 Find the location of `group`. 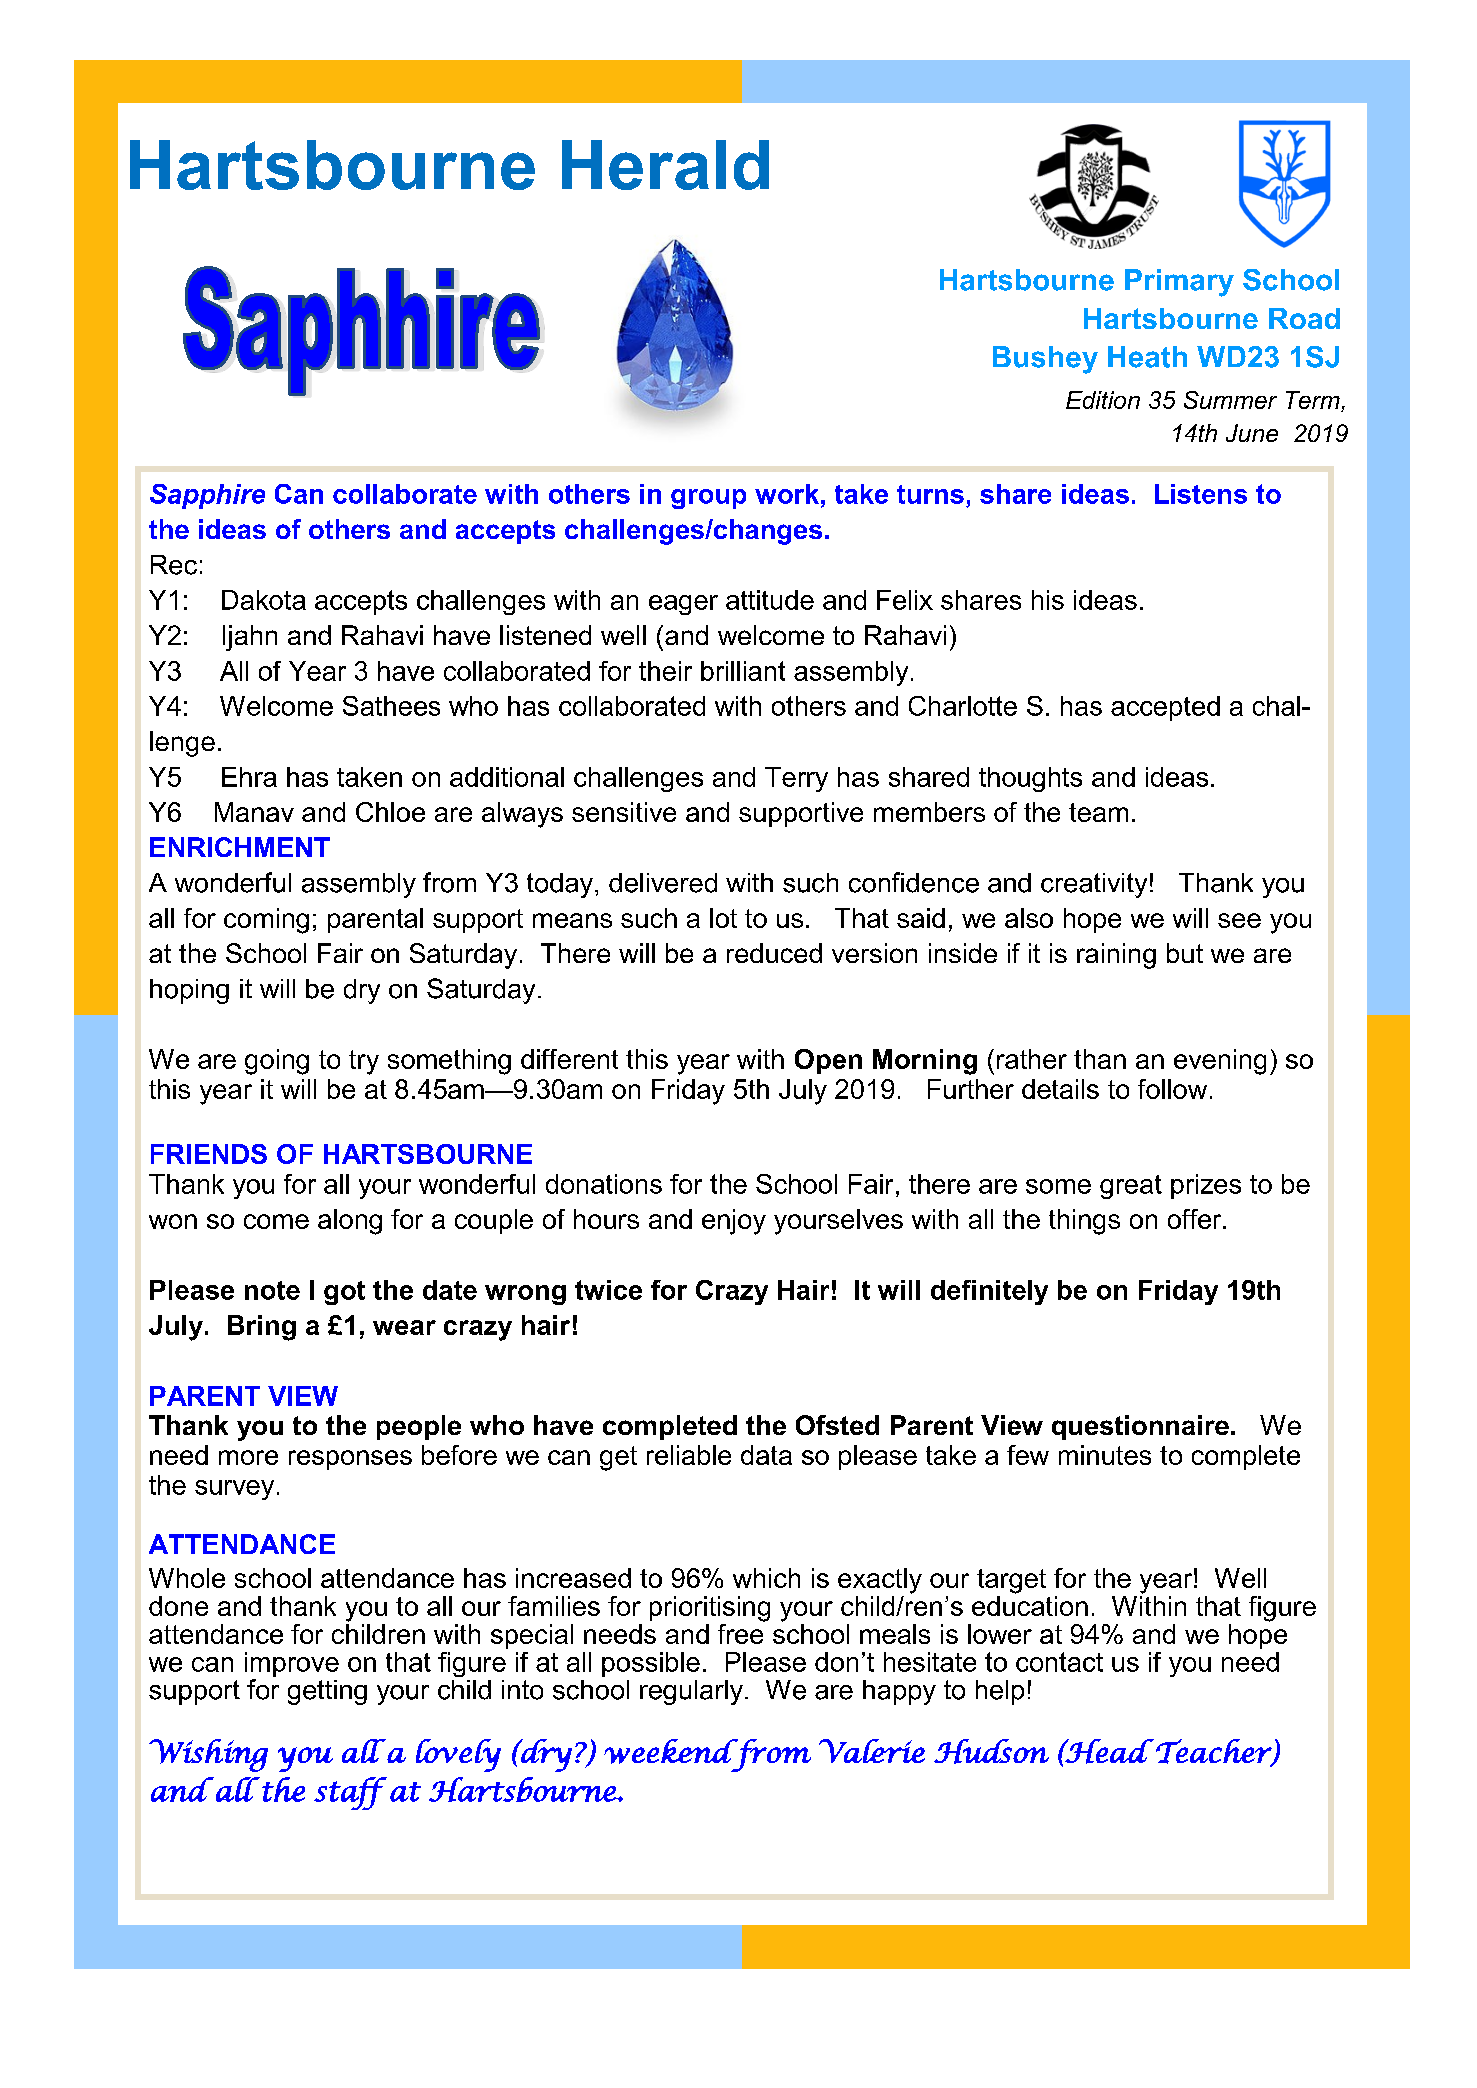

group is located at coordinates (708, 499).
